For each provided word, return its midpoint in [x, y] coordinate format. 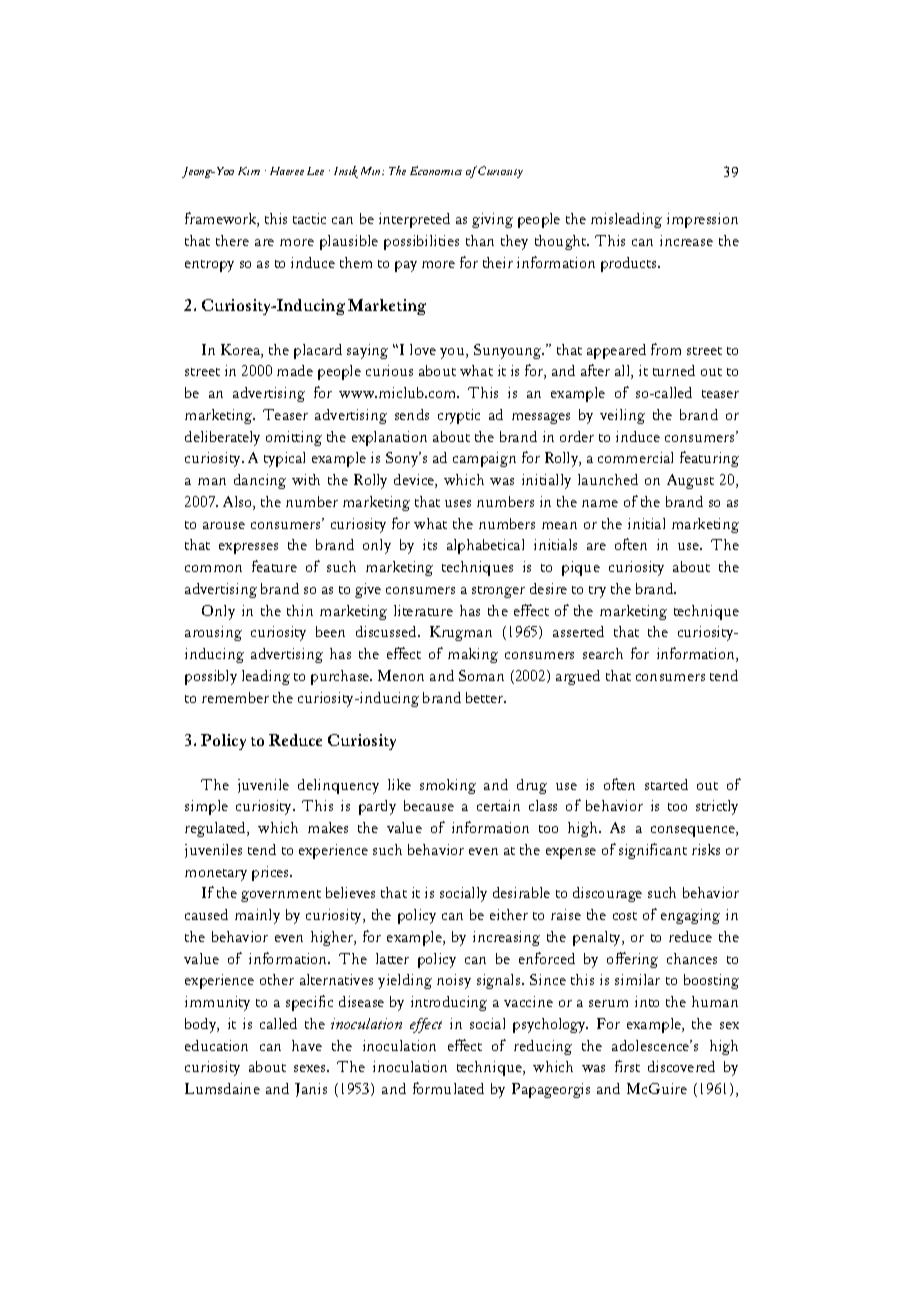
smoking [448, 786]
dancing [260, 481]
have [307, 1045]
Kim [249, 171]
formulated [448, 1088]
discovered [681, 1066]
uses [458, 503]
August [690, 481]
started [666, 784]
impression [702, 220]
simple [206, 807]
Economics [436, 170]
